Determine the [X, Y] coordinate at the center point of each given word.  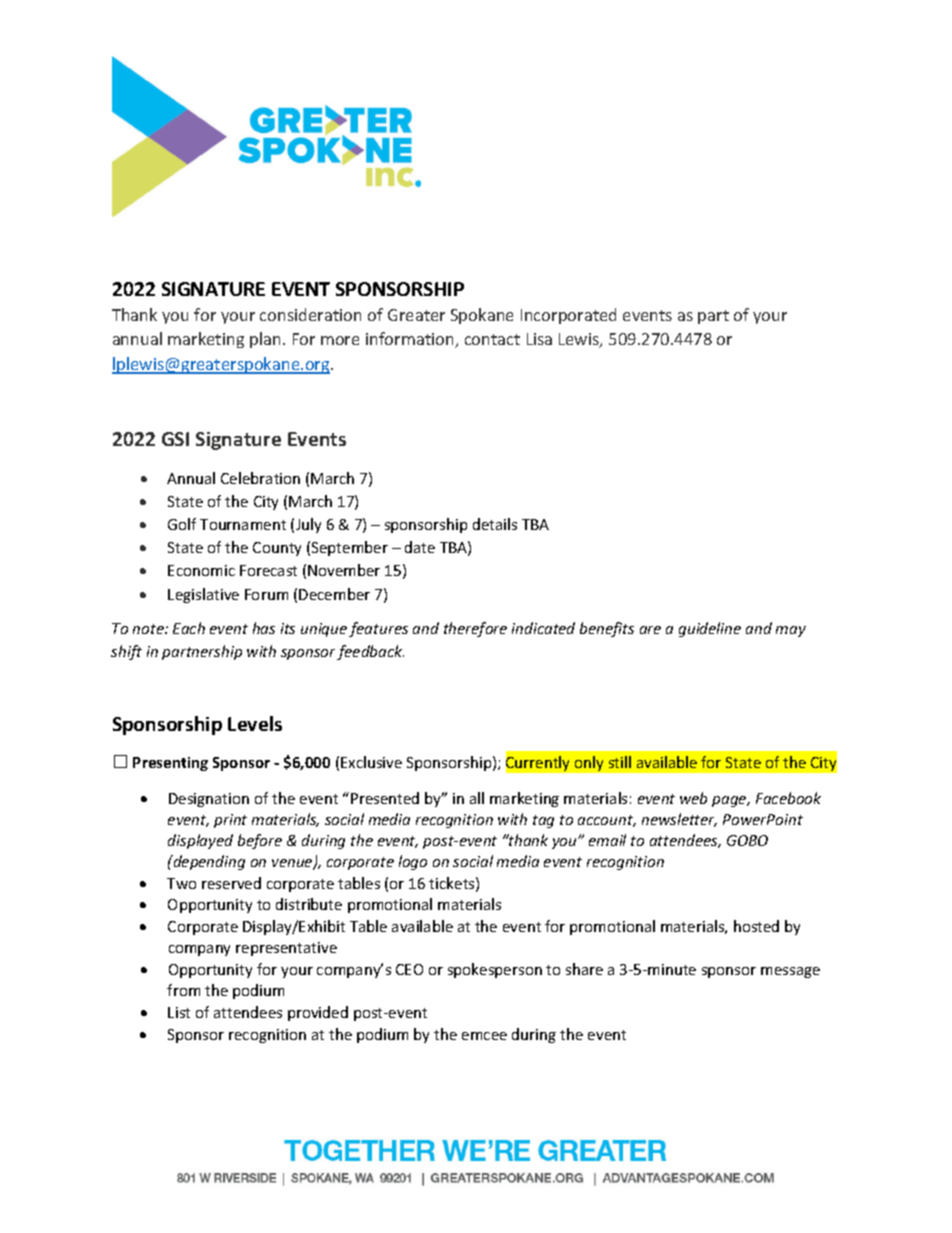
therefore [475, 629]
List [179, 1012]
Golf [182, 524]
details [495, 524]
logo [413, 862]
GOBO [747, 840]
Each [189, 628]
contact [492, 339]
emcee [484, 1036]
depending [208, 862]
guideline [710, 629]
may [791, 631]
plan [265, 340]
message [790, 972]
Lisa [539, 339]
